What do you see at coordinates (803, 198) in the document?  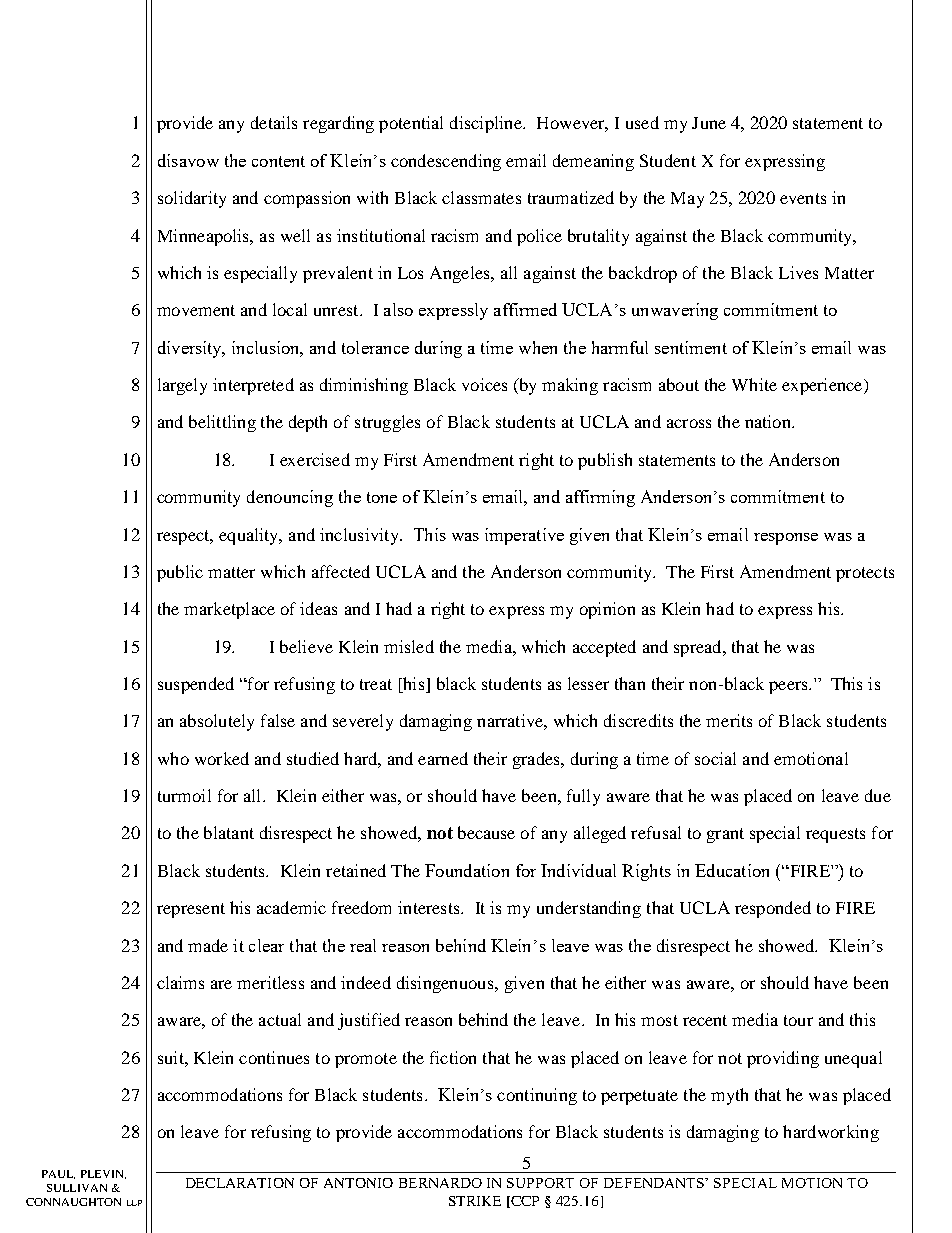 I see `events` at bounding box center [803, 198].
